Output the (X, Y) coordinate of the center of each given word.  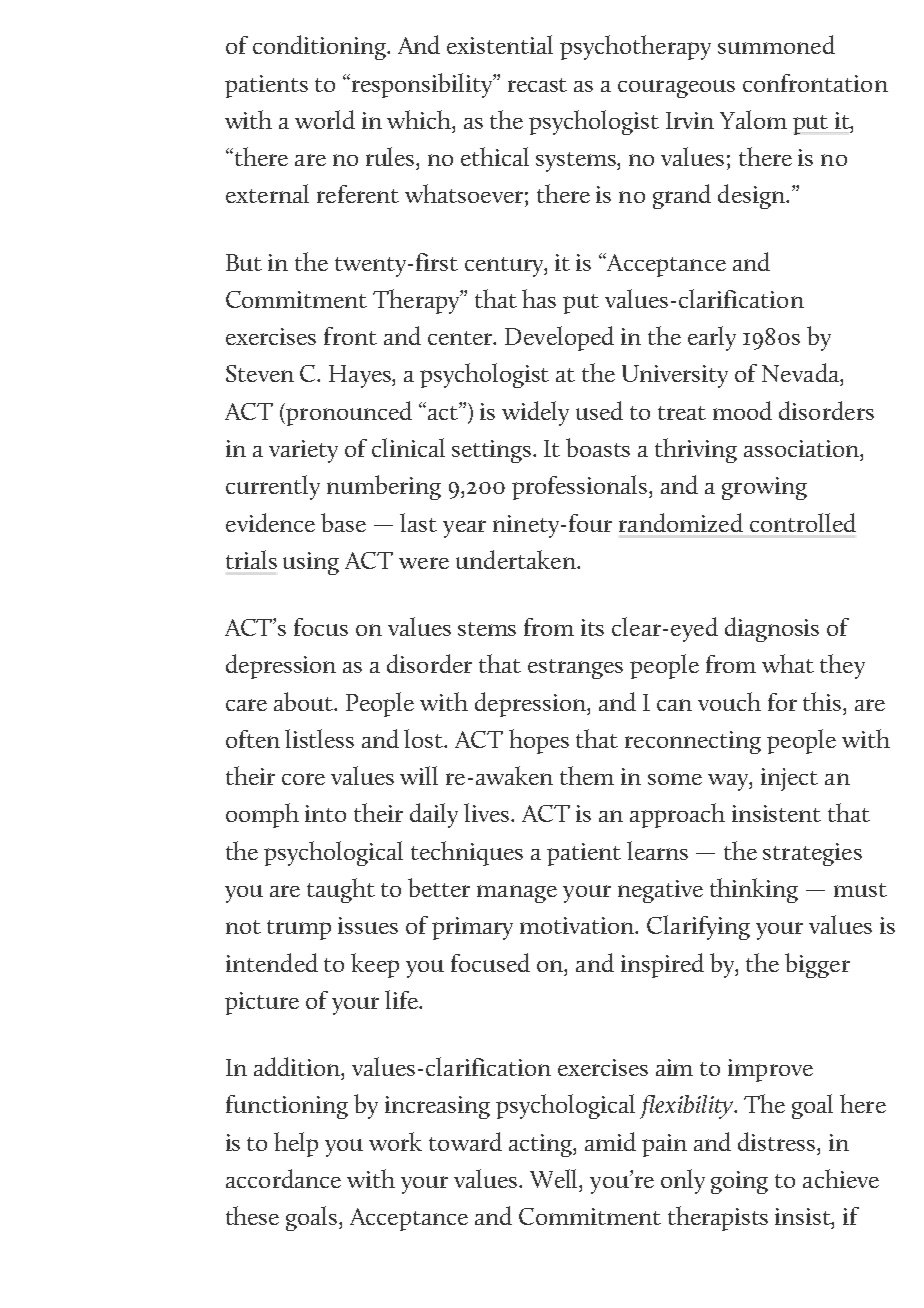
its (592, 627)
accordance (283, 1178)
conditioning (321, 47)
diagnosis (772, 629)
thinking (754, 890)
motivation (579, 925)
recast (537, 85)
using (311, 563)
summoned (776, 44)
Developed (559, 338)
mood (742, 410)
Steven (260, 373)
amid (610, 1141)
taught (341, 890)
